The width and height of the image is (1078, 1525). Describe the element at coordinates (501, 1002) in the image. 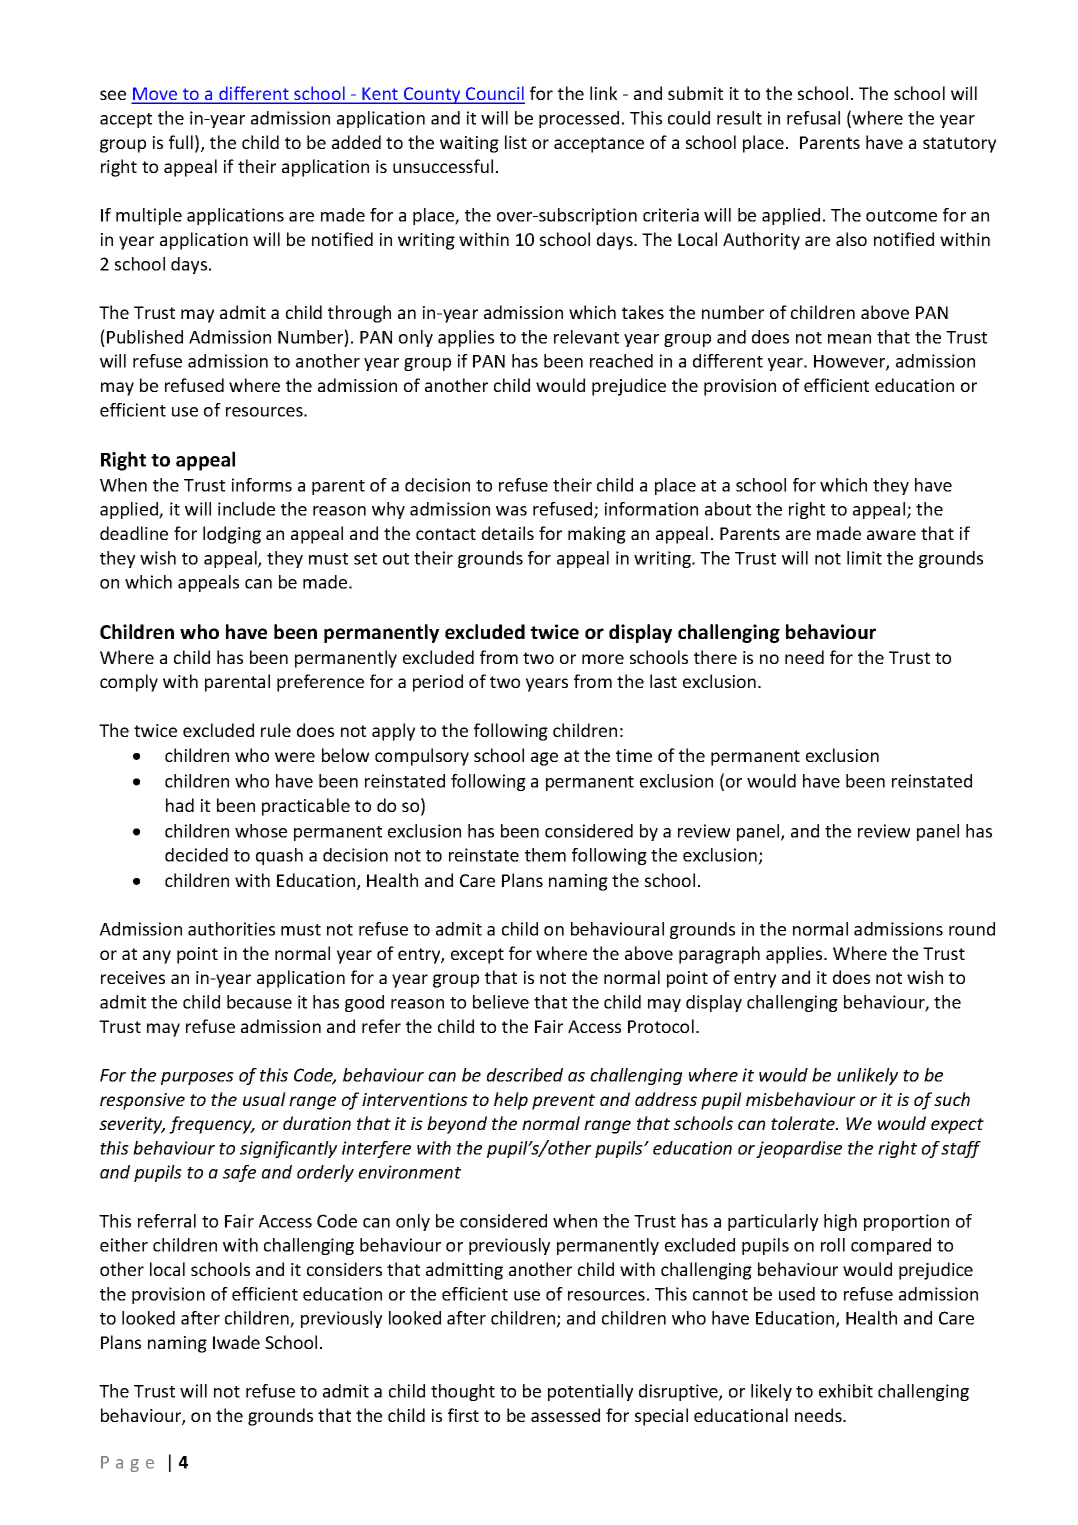

I see `believe` at that location.
